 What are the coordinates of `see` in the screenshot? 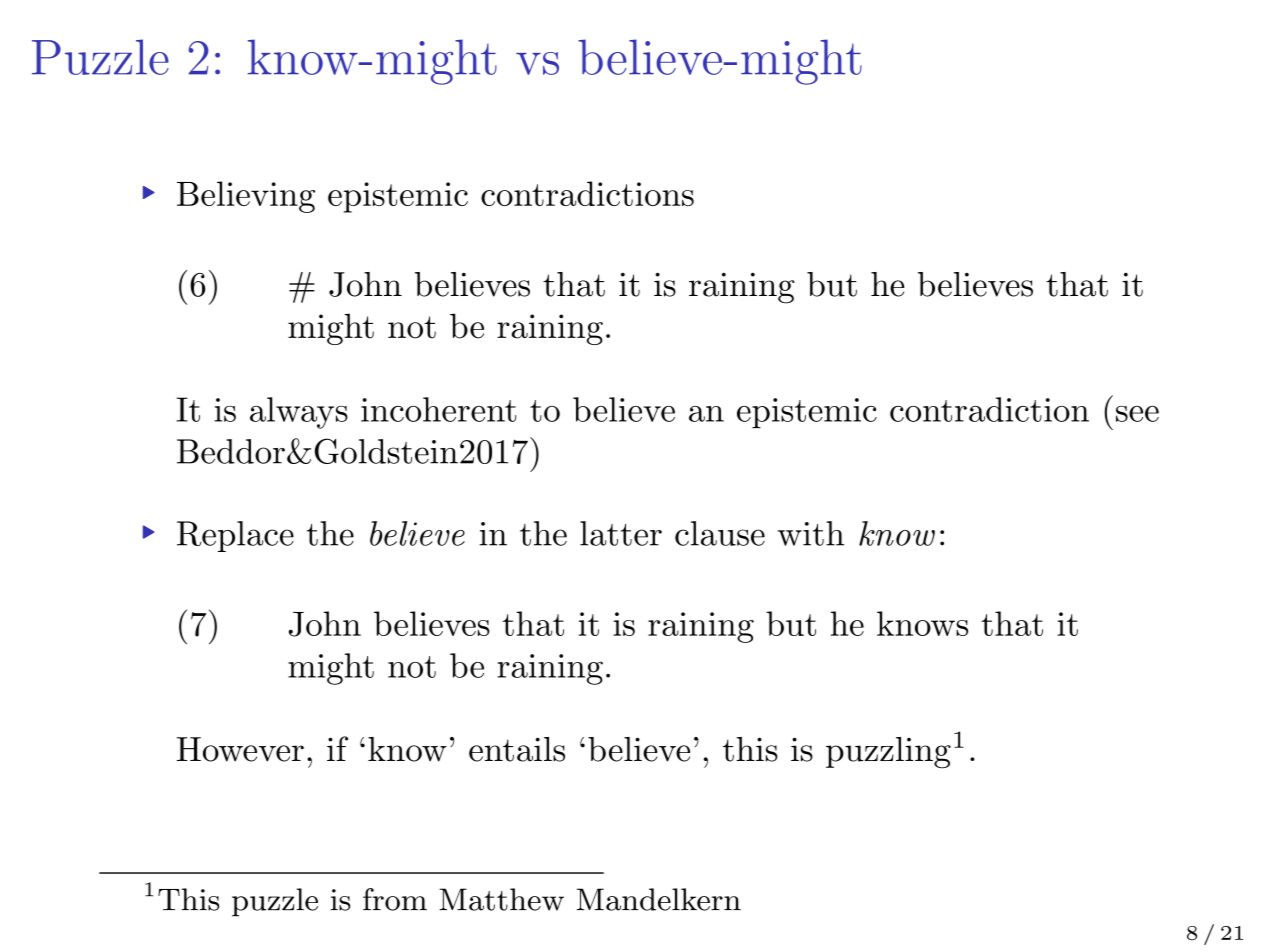 It's located at (1137, 414).
